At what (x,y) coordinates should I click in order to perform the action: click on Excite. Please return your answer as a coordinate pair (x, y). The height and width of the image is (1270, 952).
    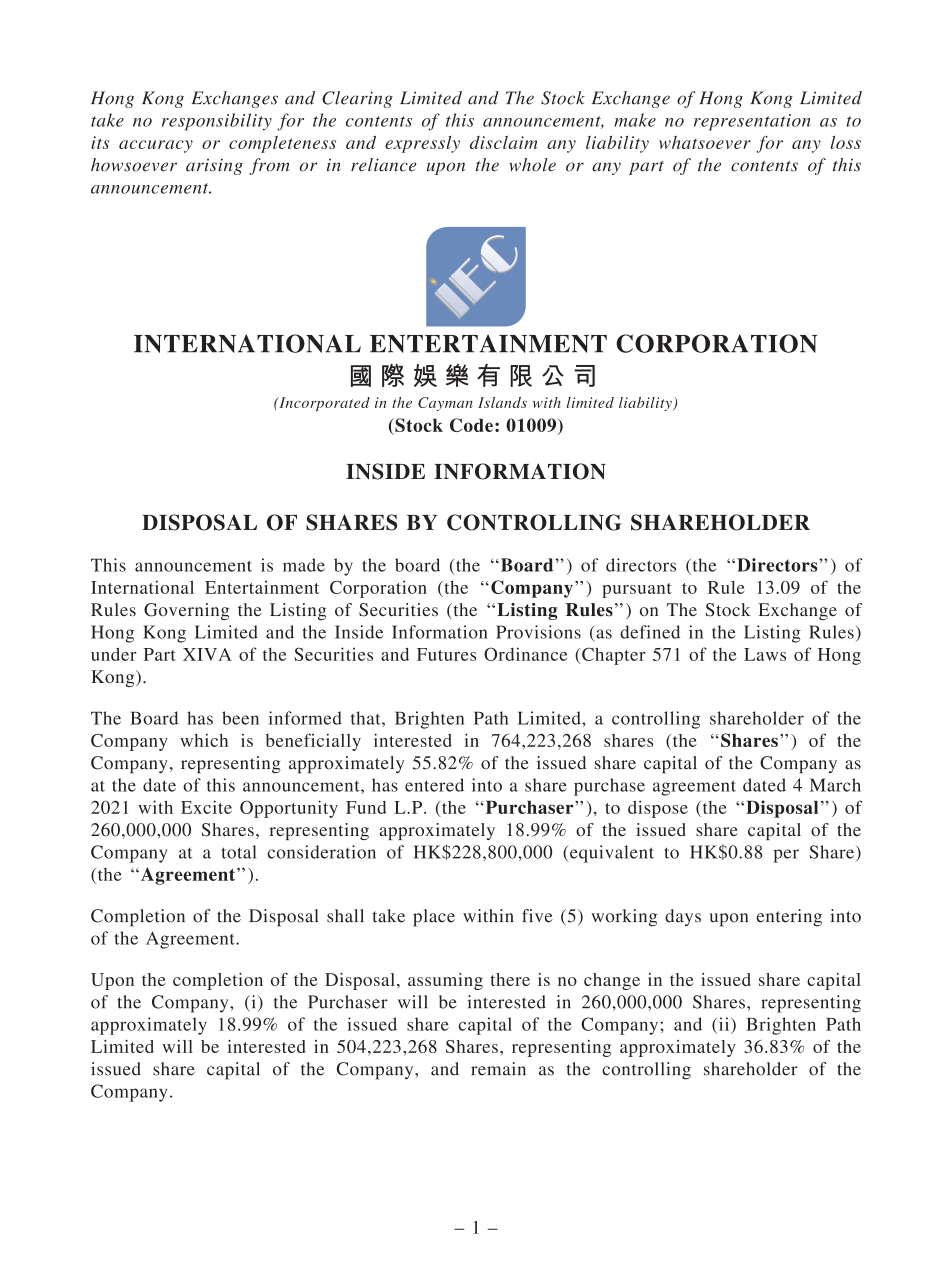
    Looking at the image, I should click on (206, 807).
